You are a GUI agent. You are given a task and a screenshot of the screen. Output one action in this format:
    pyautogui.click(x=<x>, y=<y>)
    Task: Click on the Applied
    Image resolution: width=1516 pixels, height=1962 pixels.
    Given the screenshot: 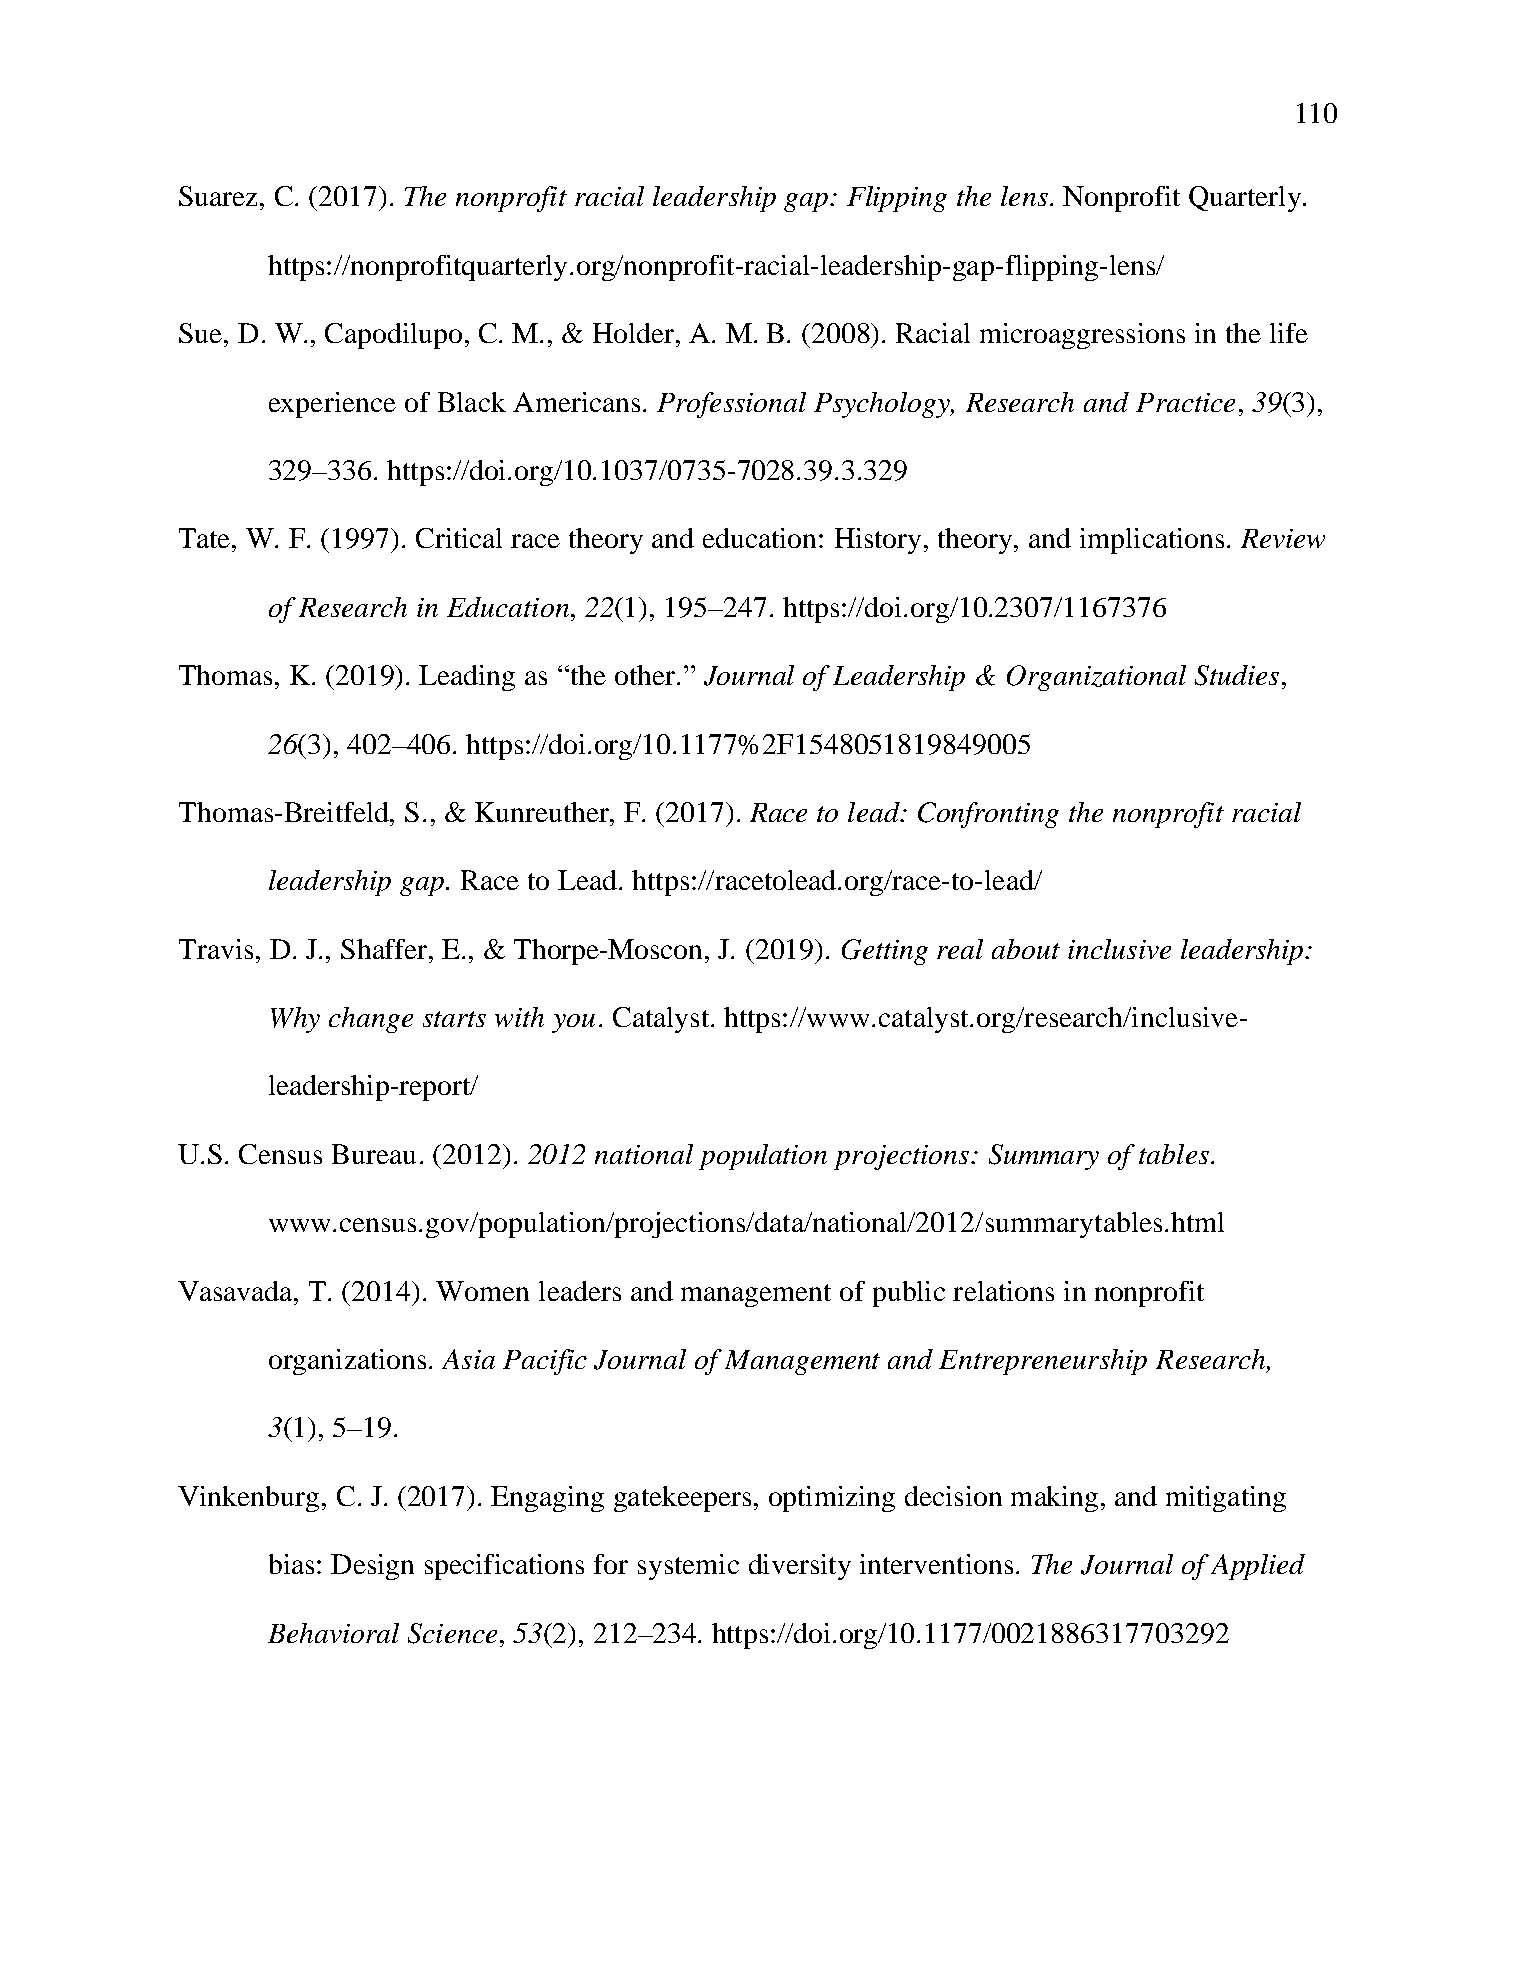 What is the action you would take?
    pyautogui.click(x=1258, y=1567)
